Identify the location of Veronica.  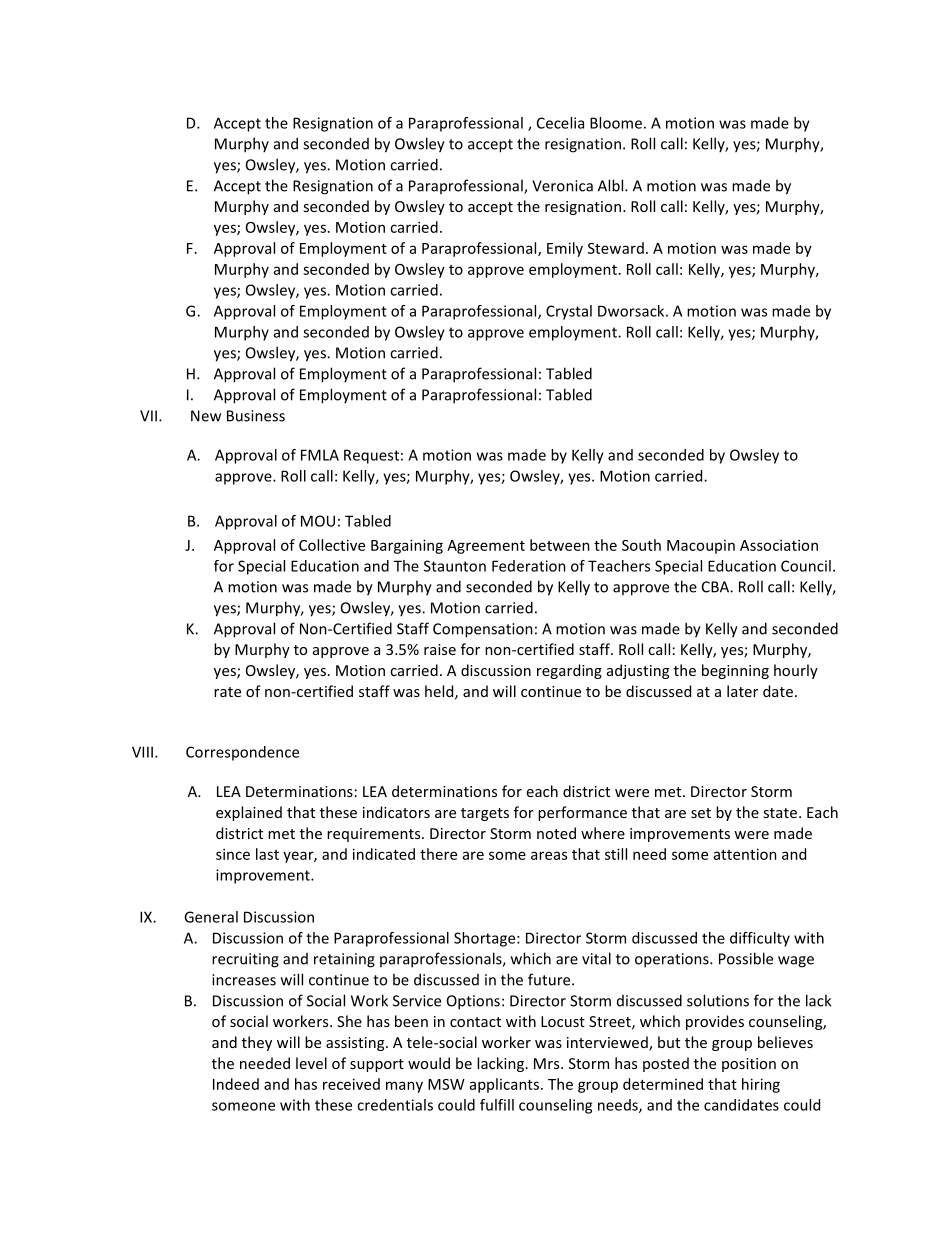
(562, 186).
